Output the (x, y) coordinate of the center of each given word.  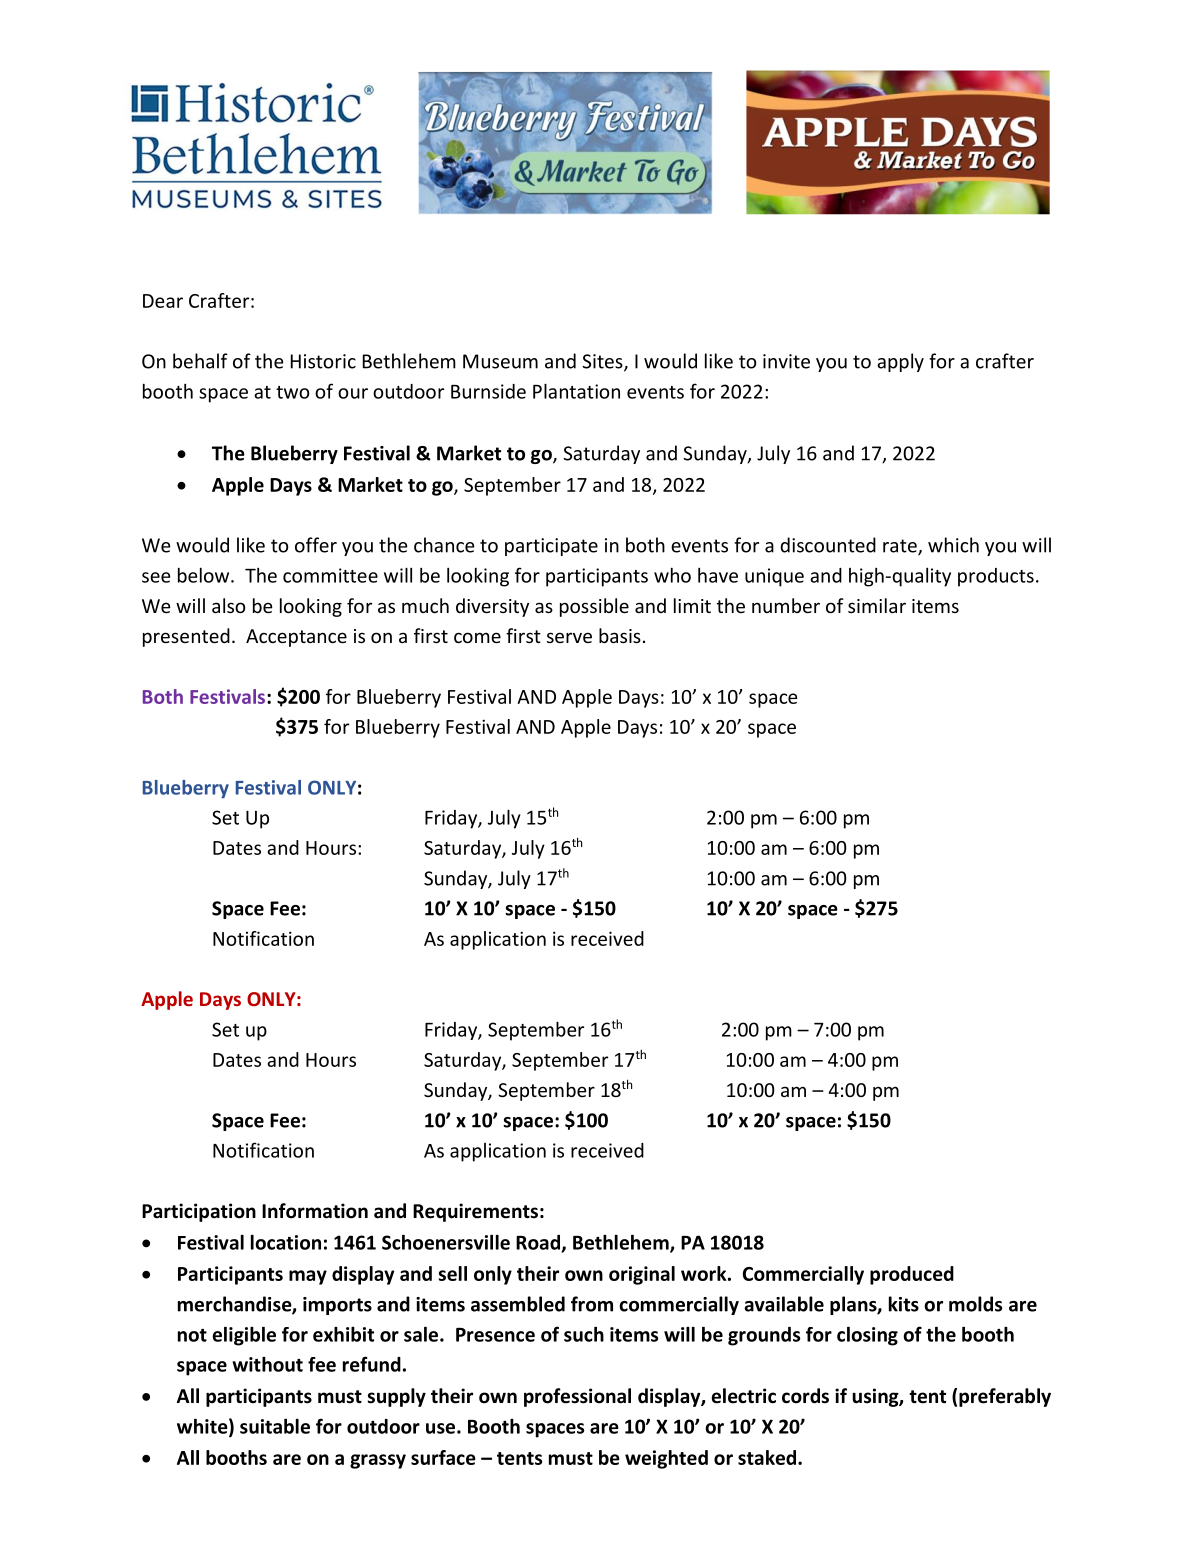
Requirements (475, 1212)
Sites (603, 362)
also (229, 605)
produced (912, 1275)
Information (315, 1211)
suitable (275, 1426)
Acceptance (296, 638)
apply (900, 362)
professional (577, 1397)
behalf (200, 361)
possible (594, 607)
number (786, 605)
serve (569, 637)
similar (877, 605)
